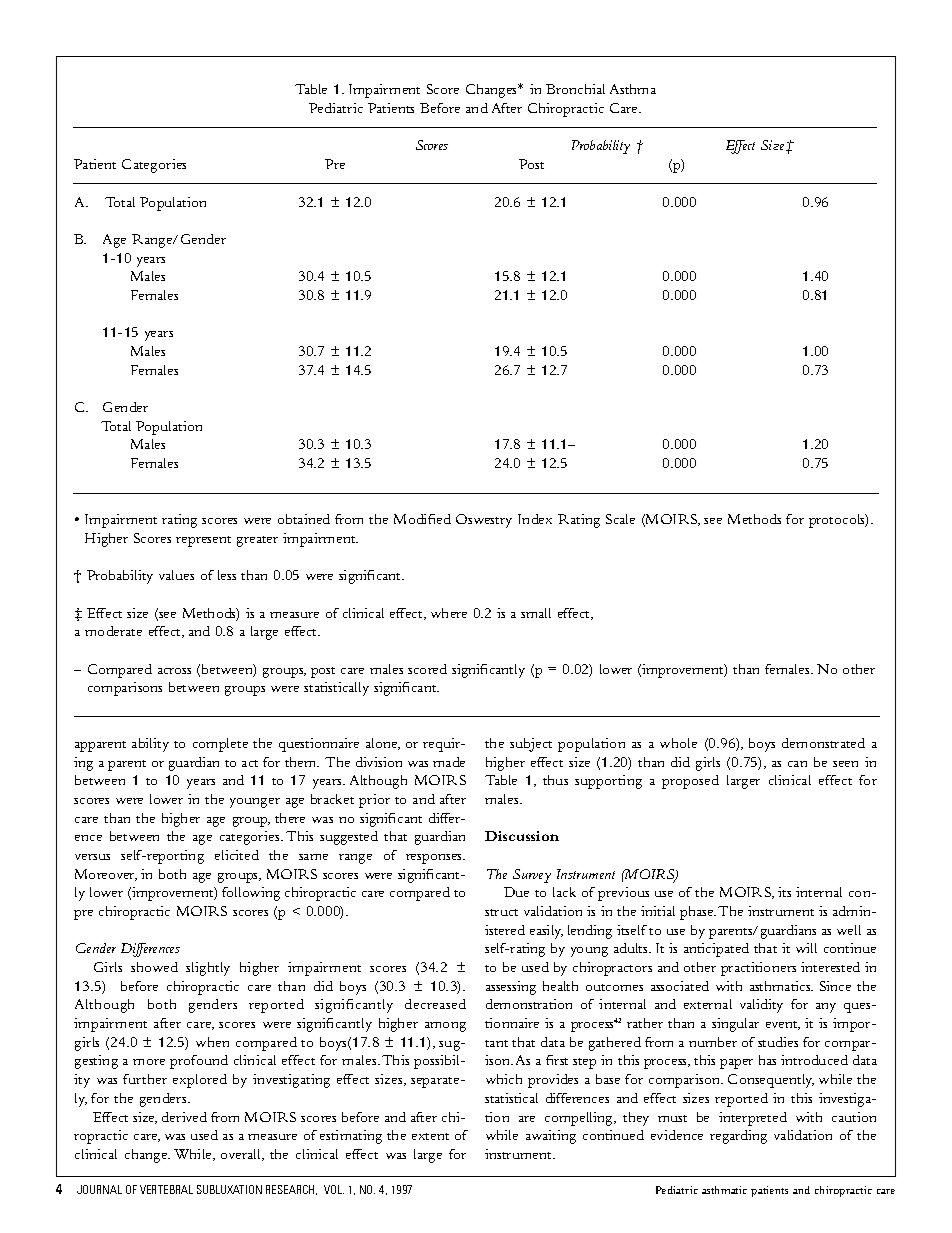 This page has width=952, height=1233. Describe the element at coordinates (422, 519) in the page. I see `Modified` at that location.
